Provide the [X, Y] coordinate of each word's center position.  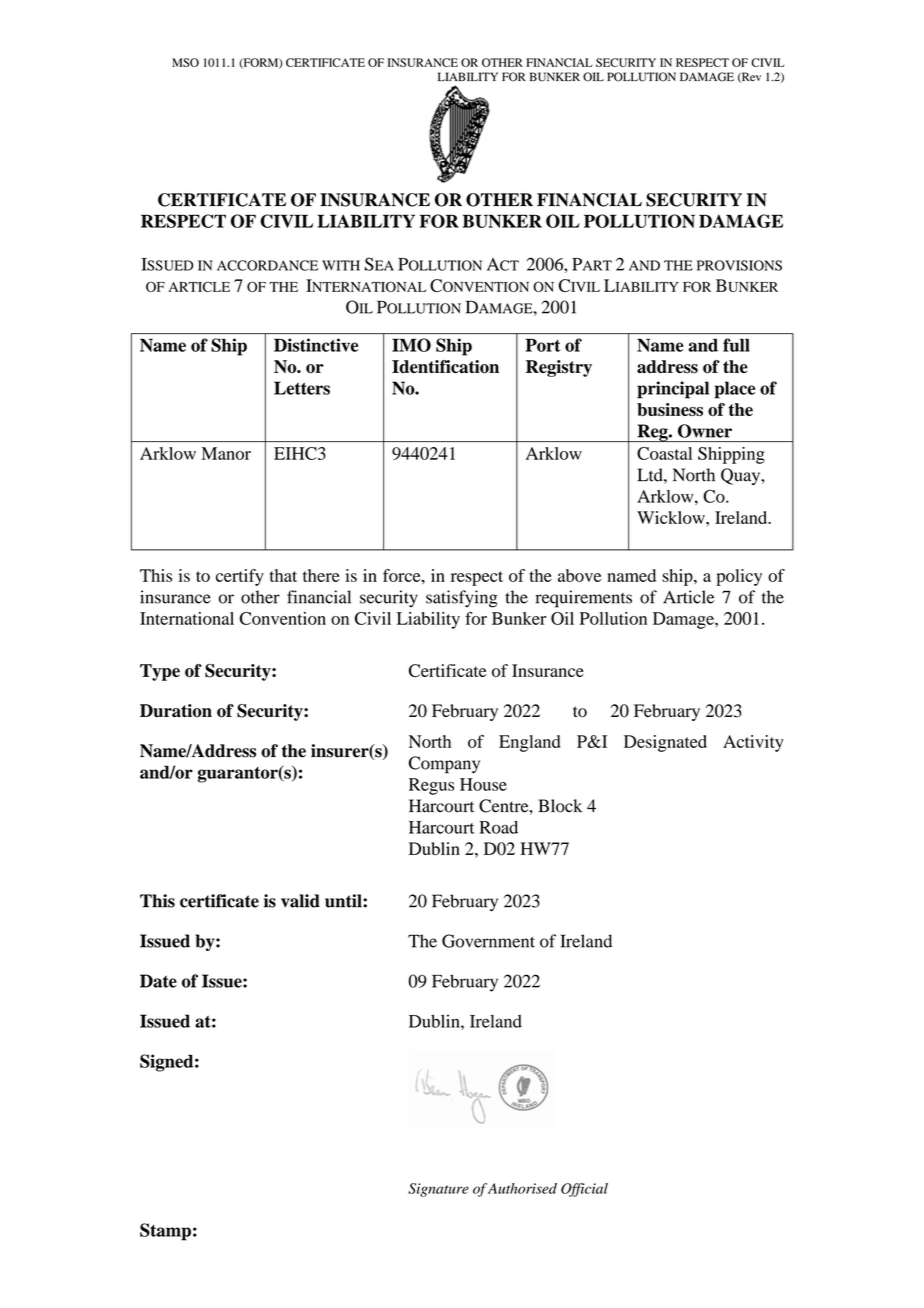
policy [739, 577]
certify [240, 577]
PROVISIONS [739, 265]
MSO [185, 62]
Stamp [165, 1232]
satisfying [462, 599]
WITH [341, 265]
